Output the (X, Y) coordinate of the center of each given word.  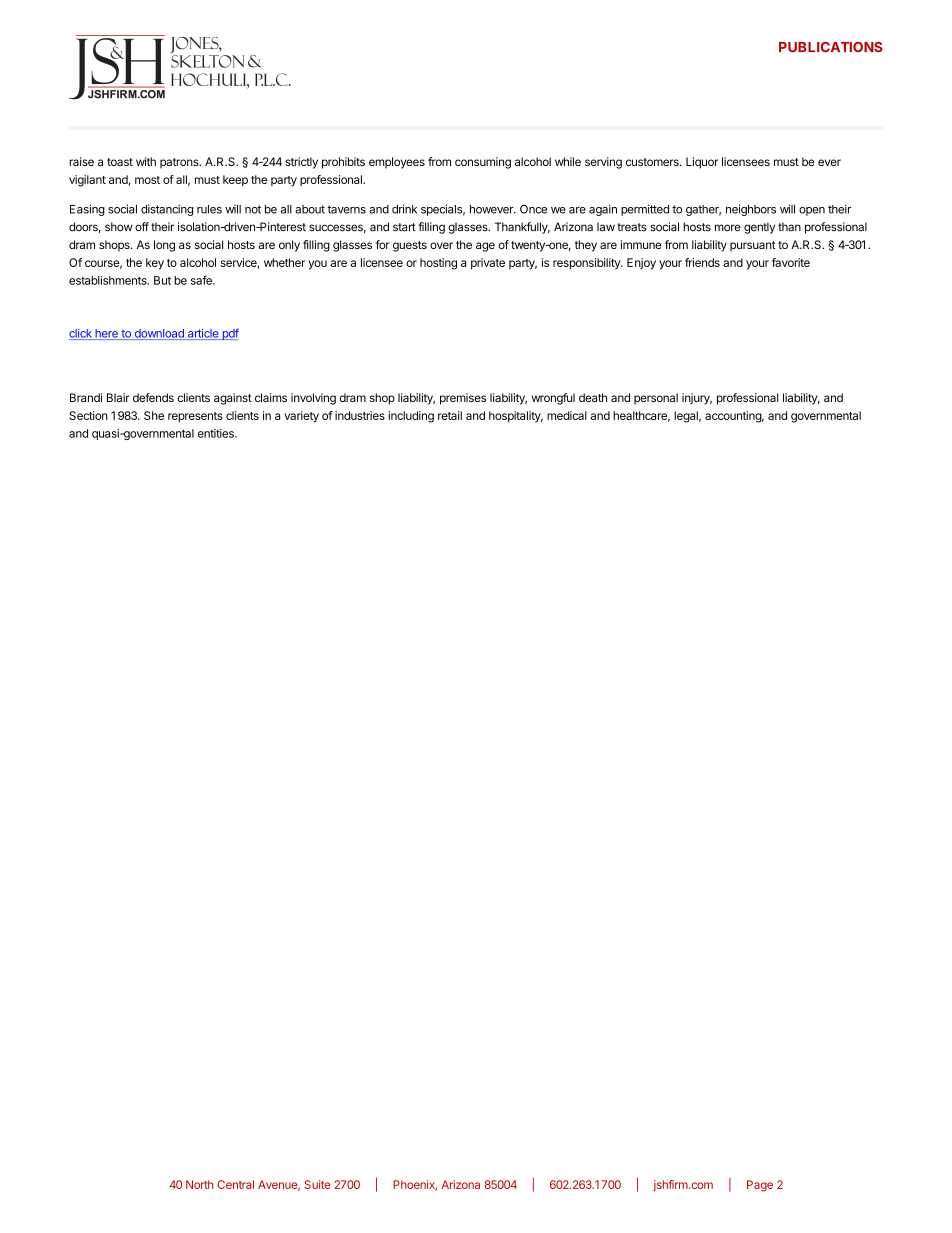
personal (656, 399)
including (411, 417)
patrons (180, 163)
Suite (317, 1184)
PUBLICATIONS (831, 47)
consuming (483, 163)
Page (760, 1186)
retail (450, 415)
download (159, 334)
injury (697, 399)
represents (195, 417)
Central (235, 1184)
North (199, 1184)
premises (463, 399)
